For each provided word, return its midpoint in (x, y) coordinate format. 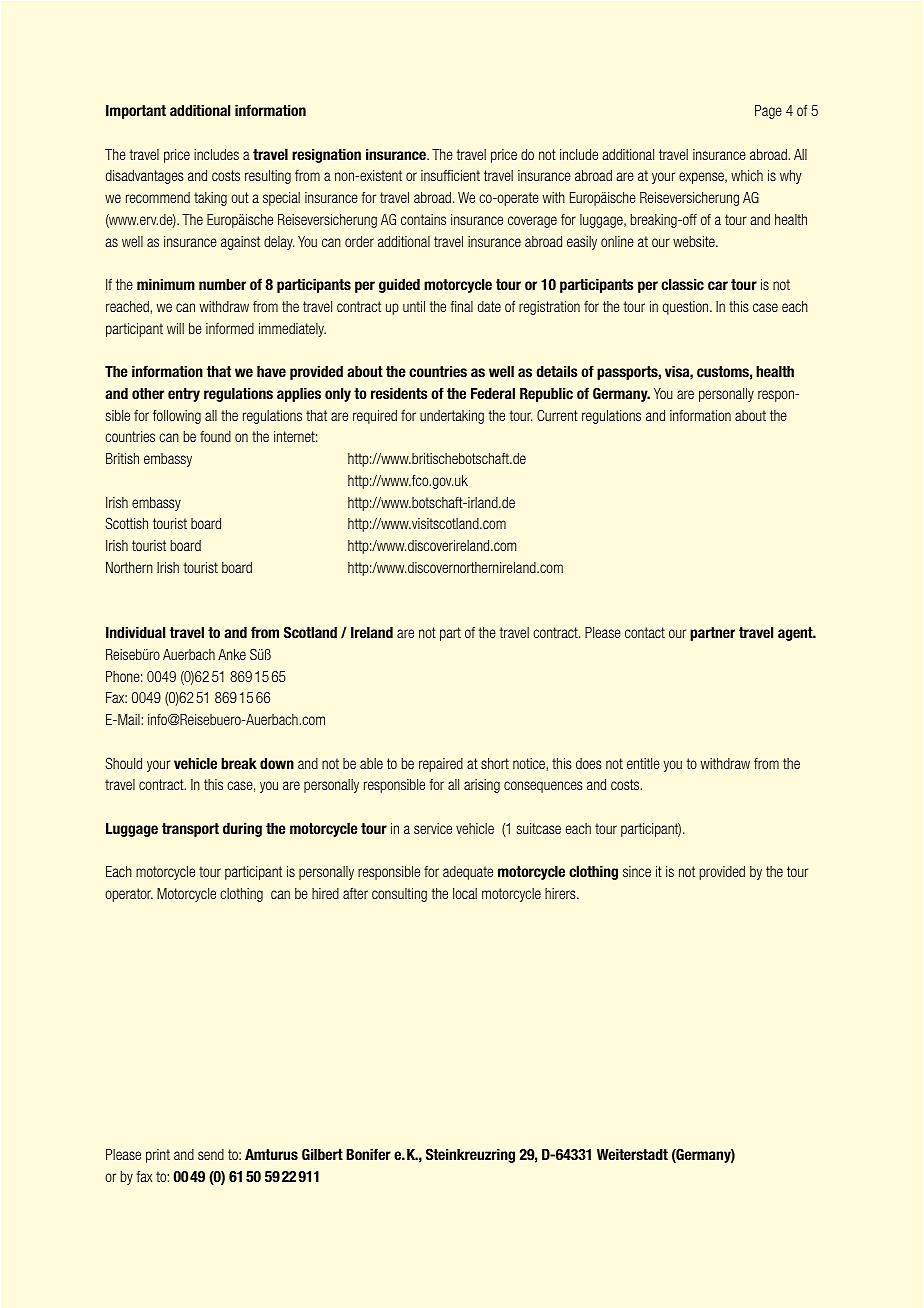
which (747, 175)
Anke (232, 654)
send (211, 1154)
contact (645, 632)
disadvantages (145, 177)
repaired (441, 765)
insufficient (450, 175)
